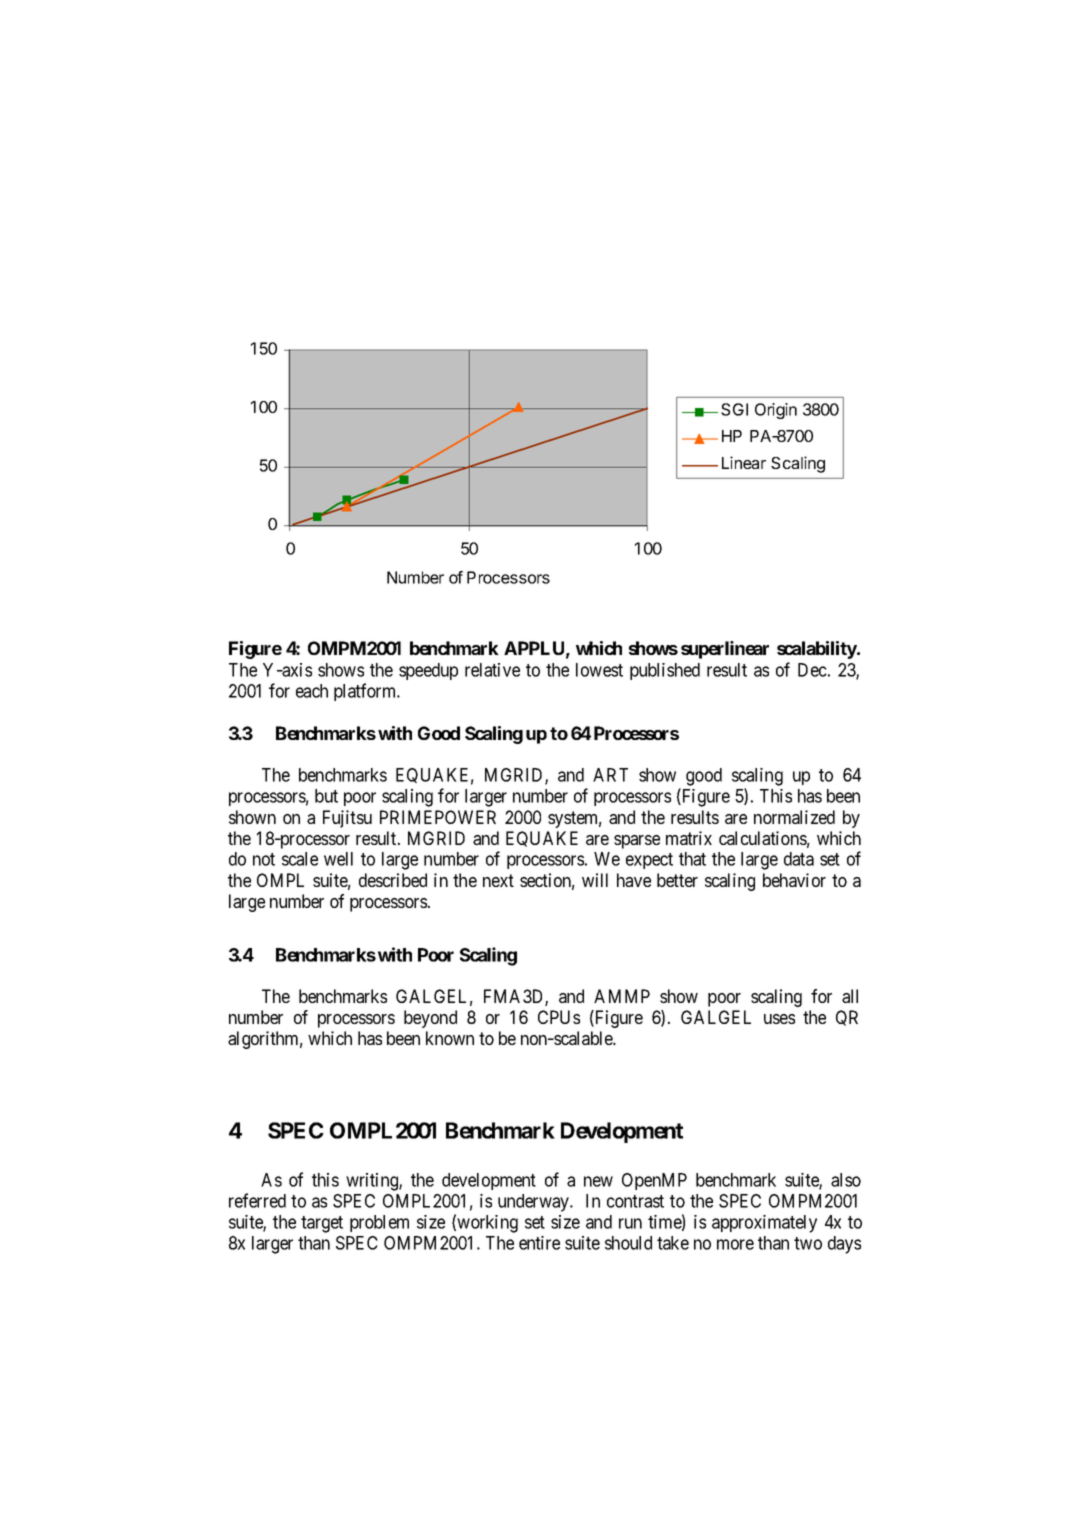  What do you see at coordinates (322, 1224) in the document?
I see `target` at bounding box center [322, 1224].
